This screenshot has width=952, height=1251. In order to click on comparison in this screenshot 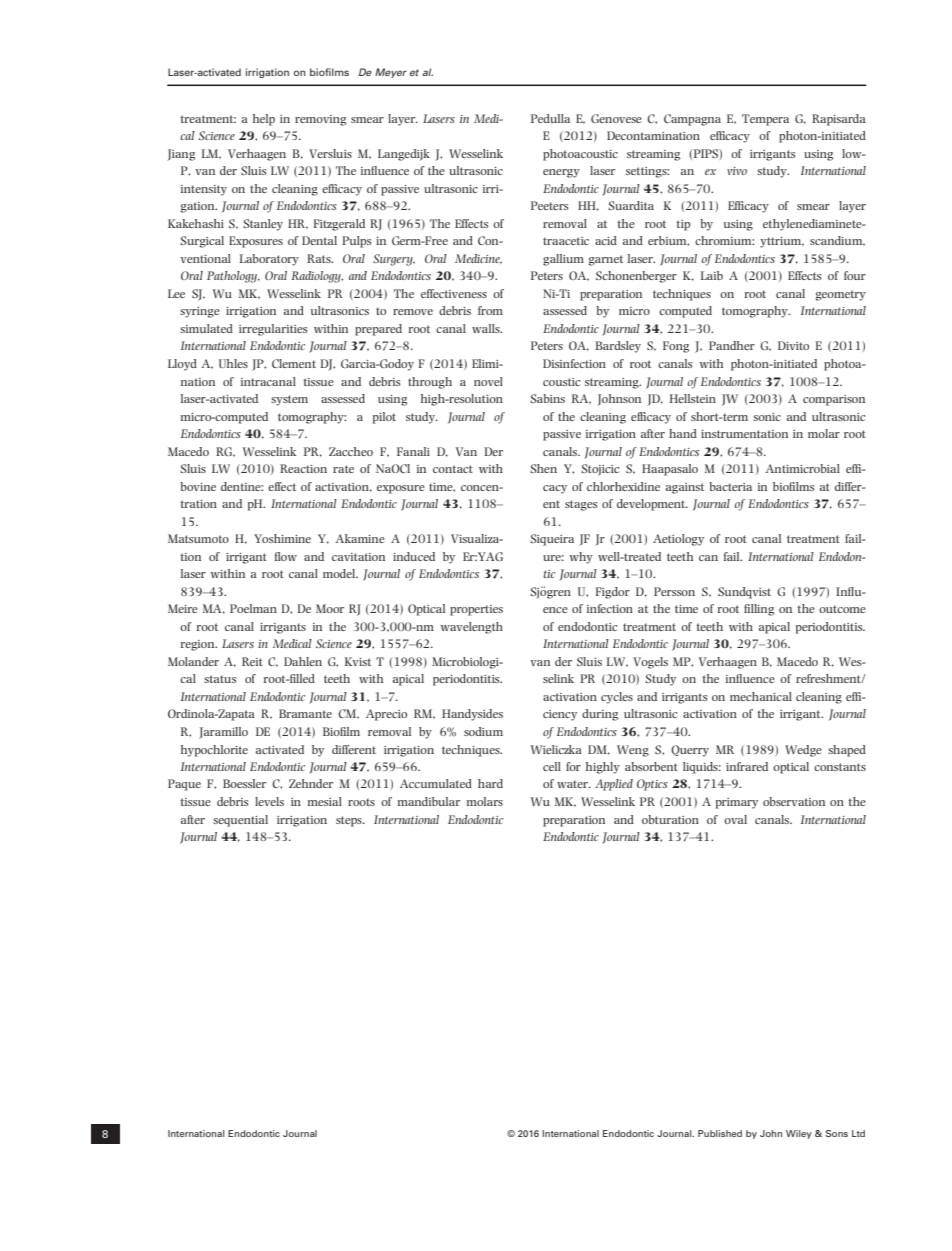, I will do `click(834, 400)`.
